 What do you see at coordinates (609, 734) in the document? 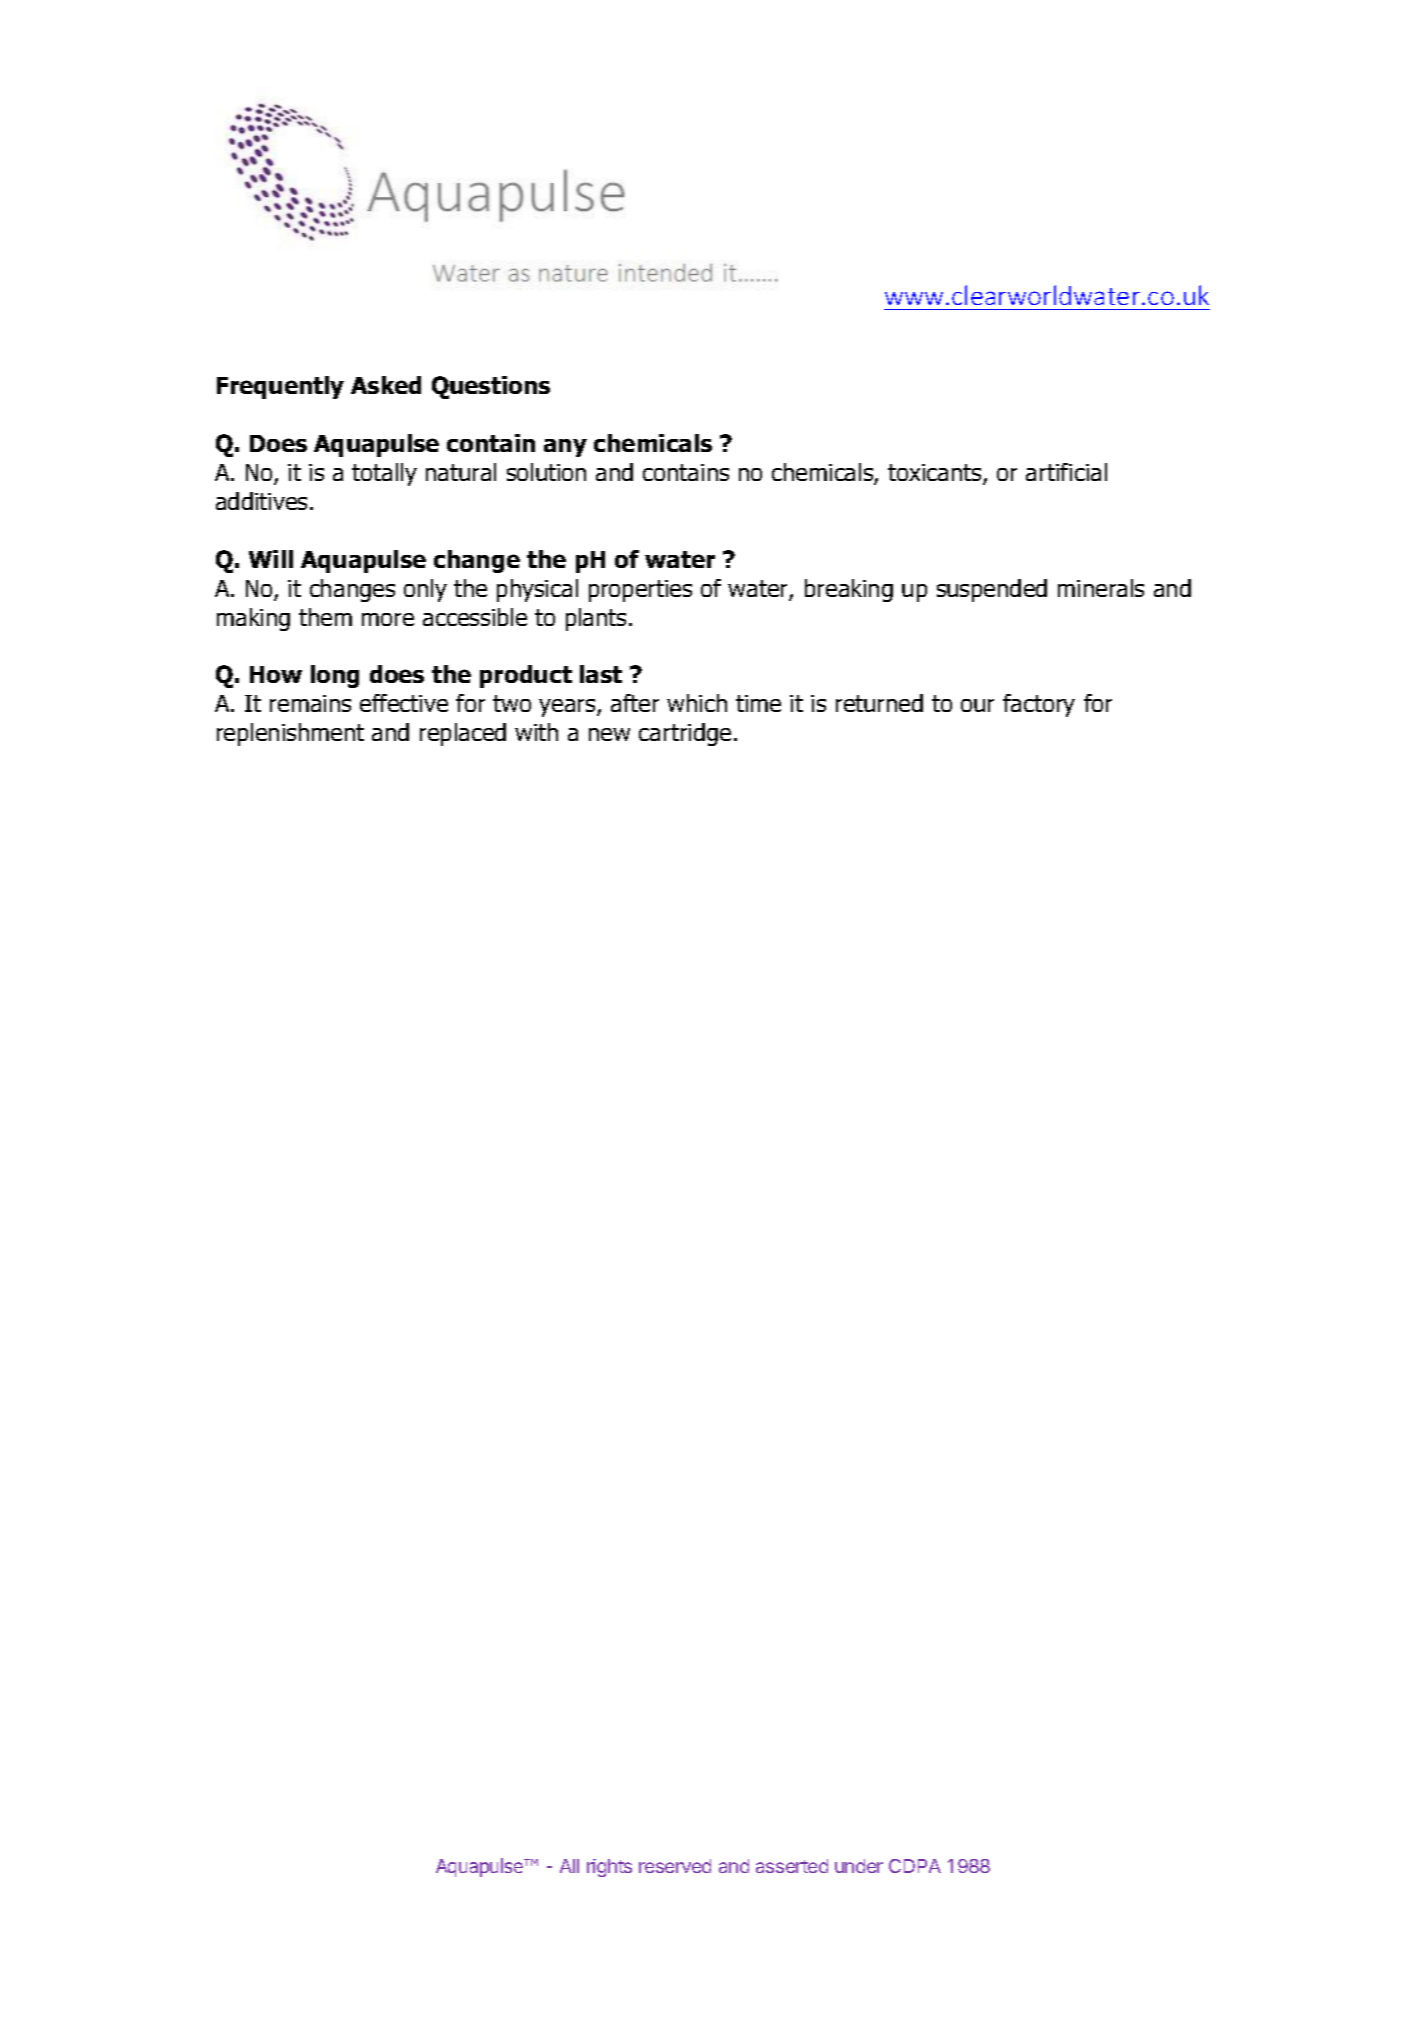
I see `new` at bounding box center [609, 734].
